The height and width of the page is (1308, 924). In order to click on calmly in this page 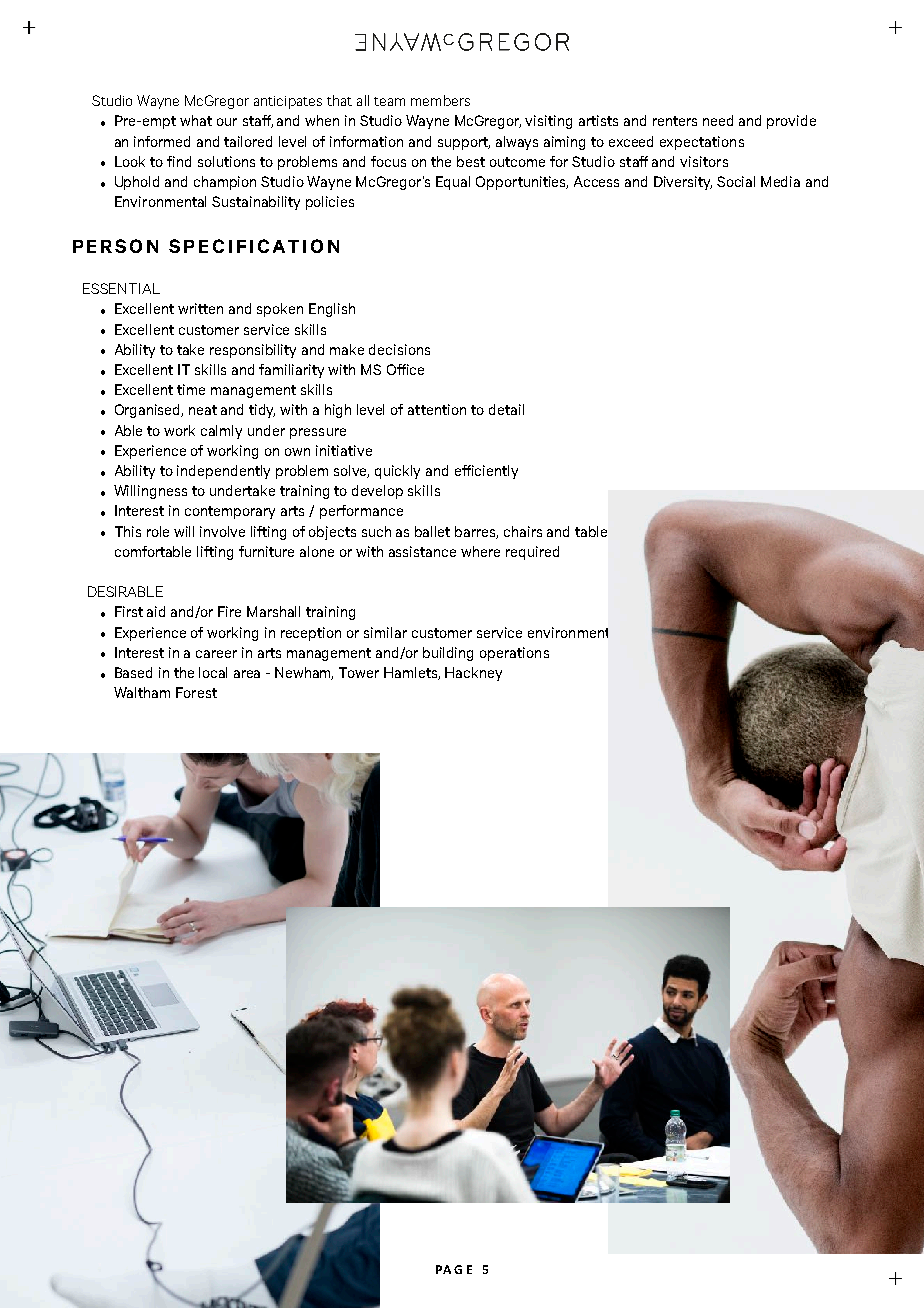, I will do `click(221, 432)`.
